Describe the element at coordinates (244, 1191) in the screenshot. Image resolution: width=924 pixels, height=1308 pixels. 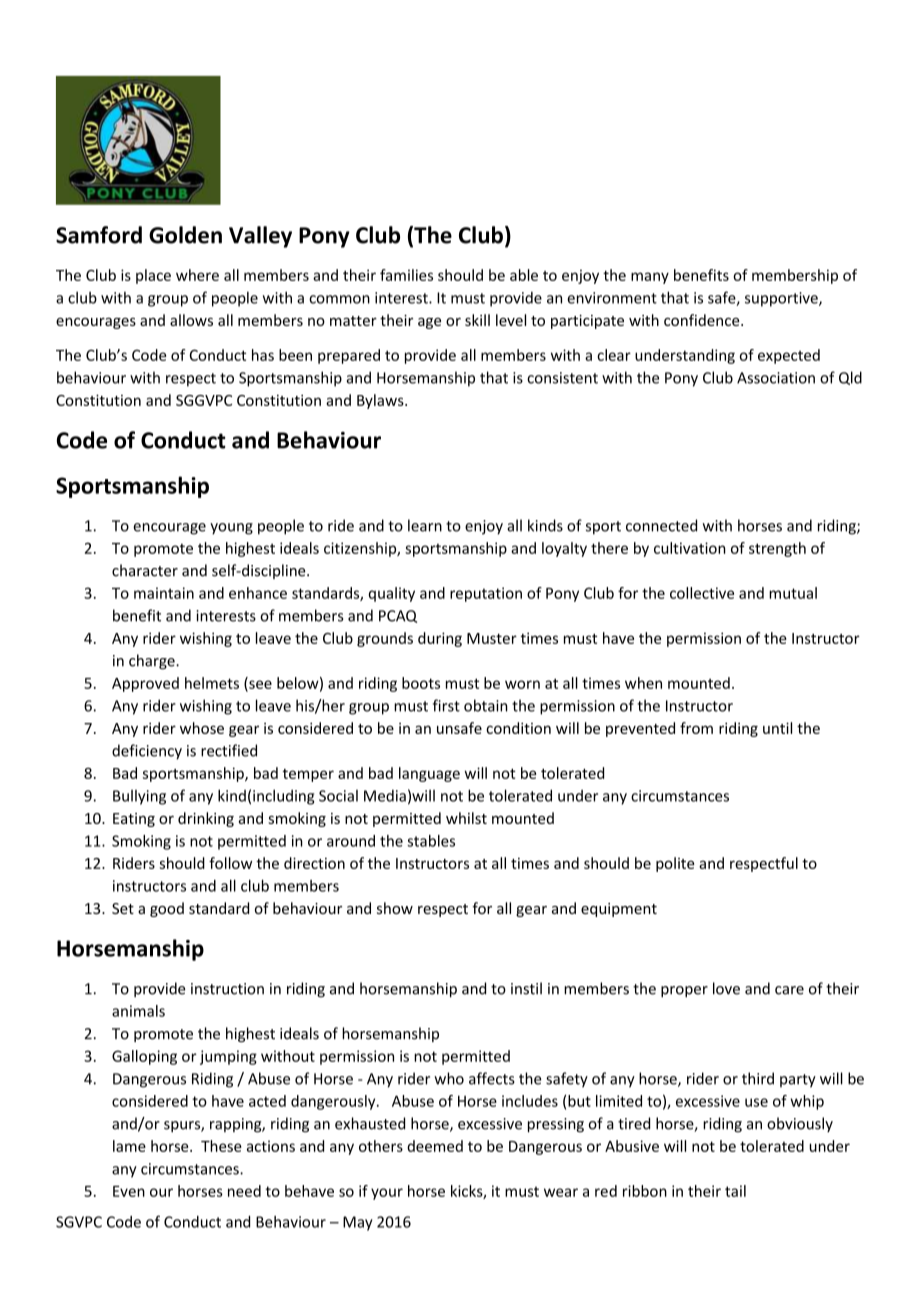
I see `need` at that location.
